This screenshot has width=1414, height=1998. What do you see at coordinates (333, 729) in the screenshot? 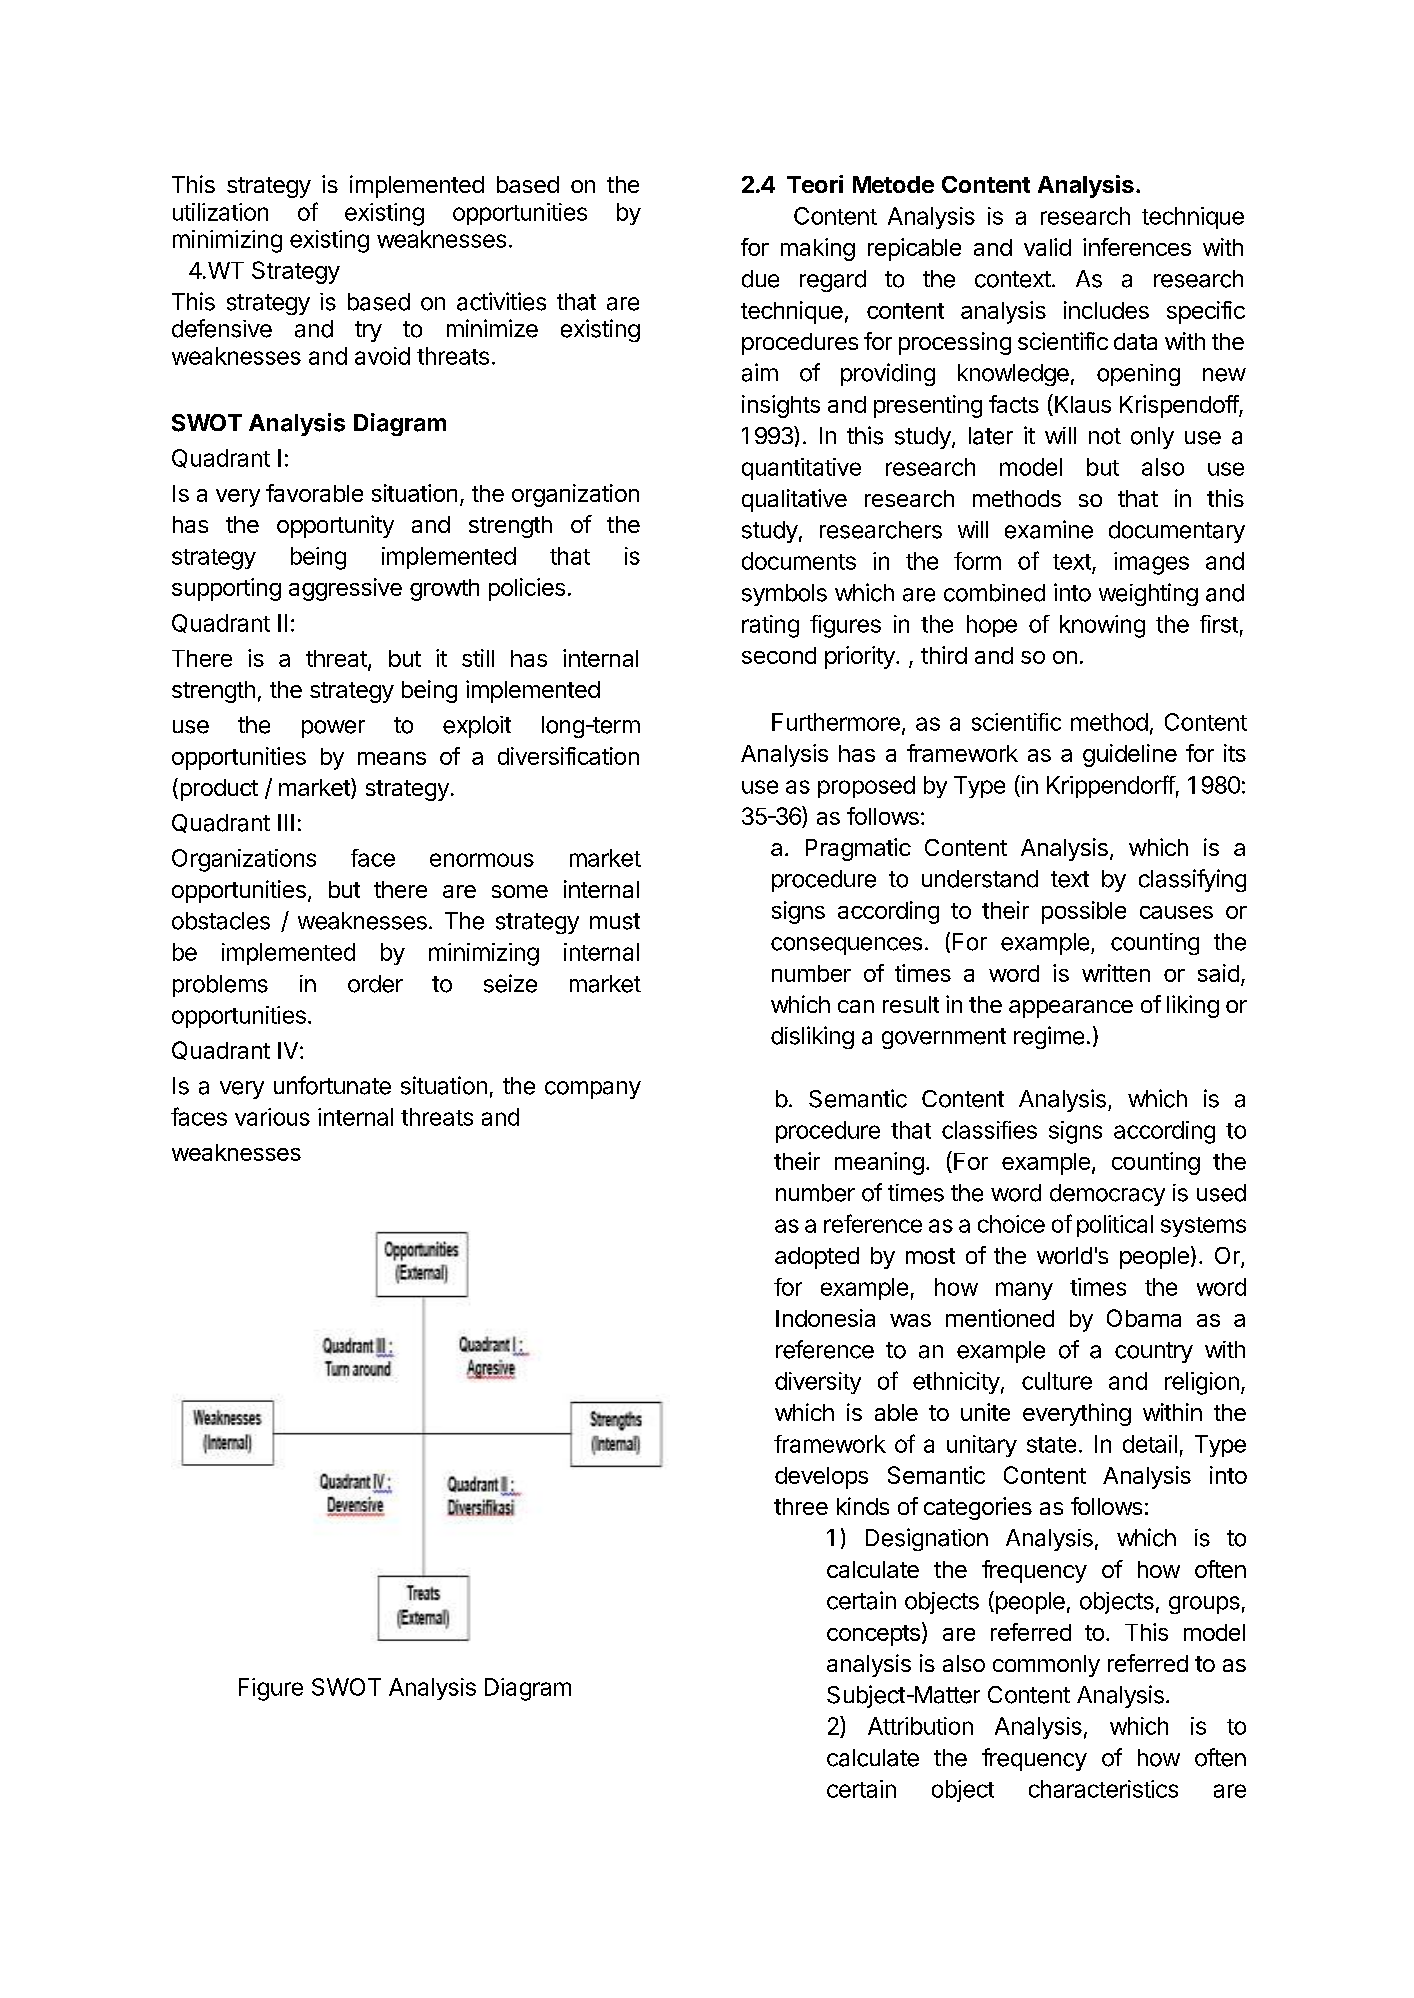
I see `power` at bounding box center [333, 729].
